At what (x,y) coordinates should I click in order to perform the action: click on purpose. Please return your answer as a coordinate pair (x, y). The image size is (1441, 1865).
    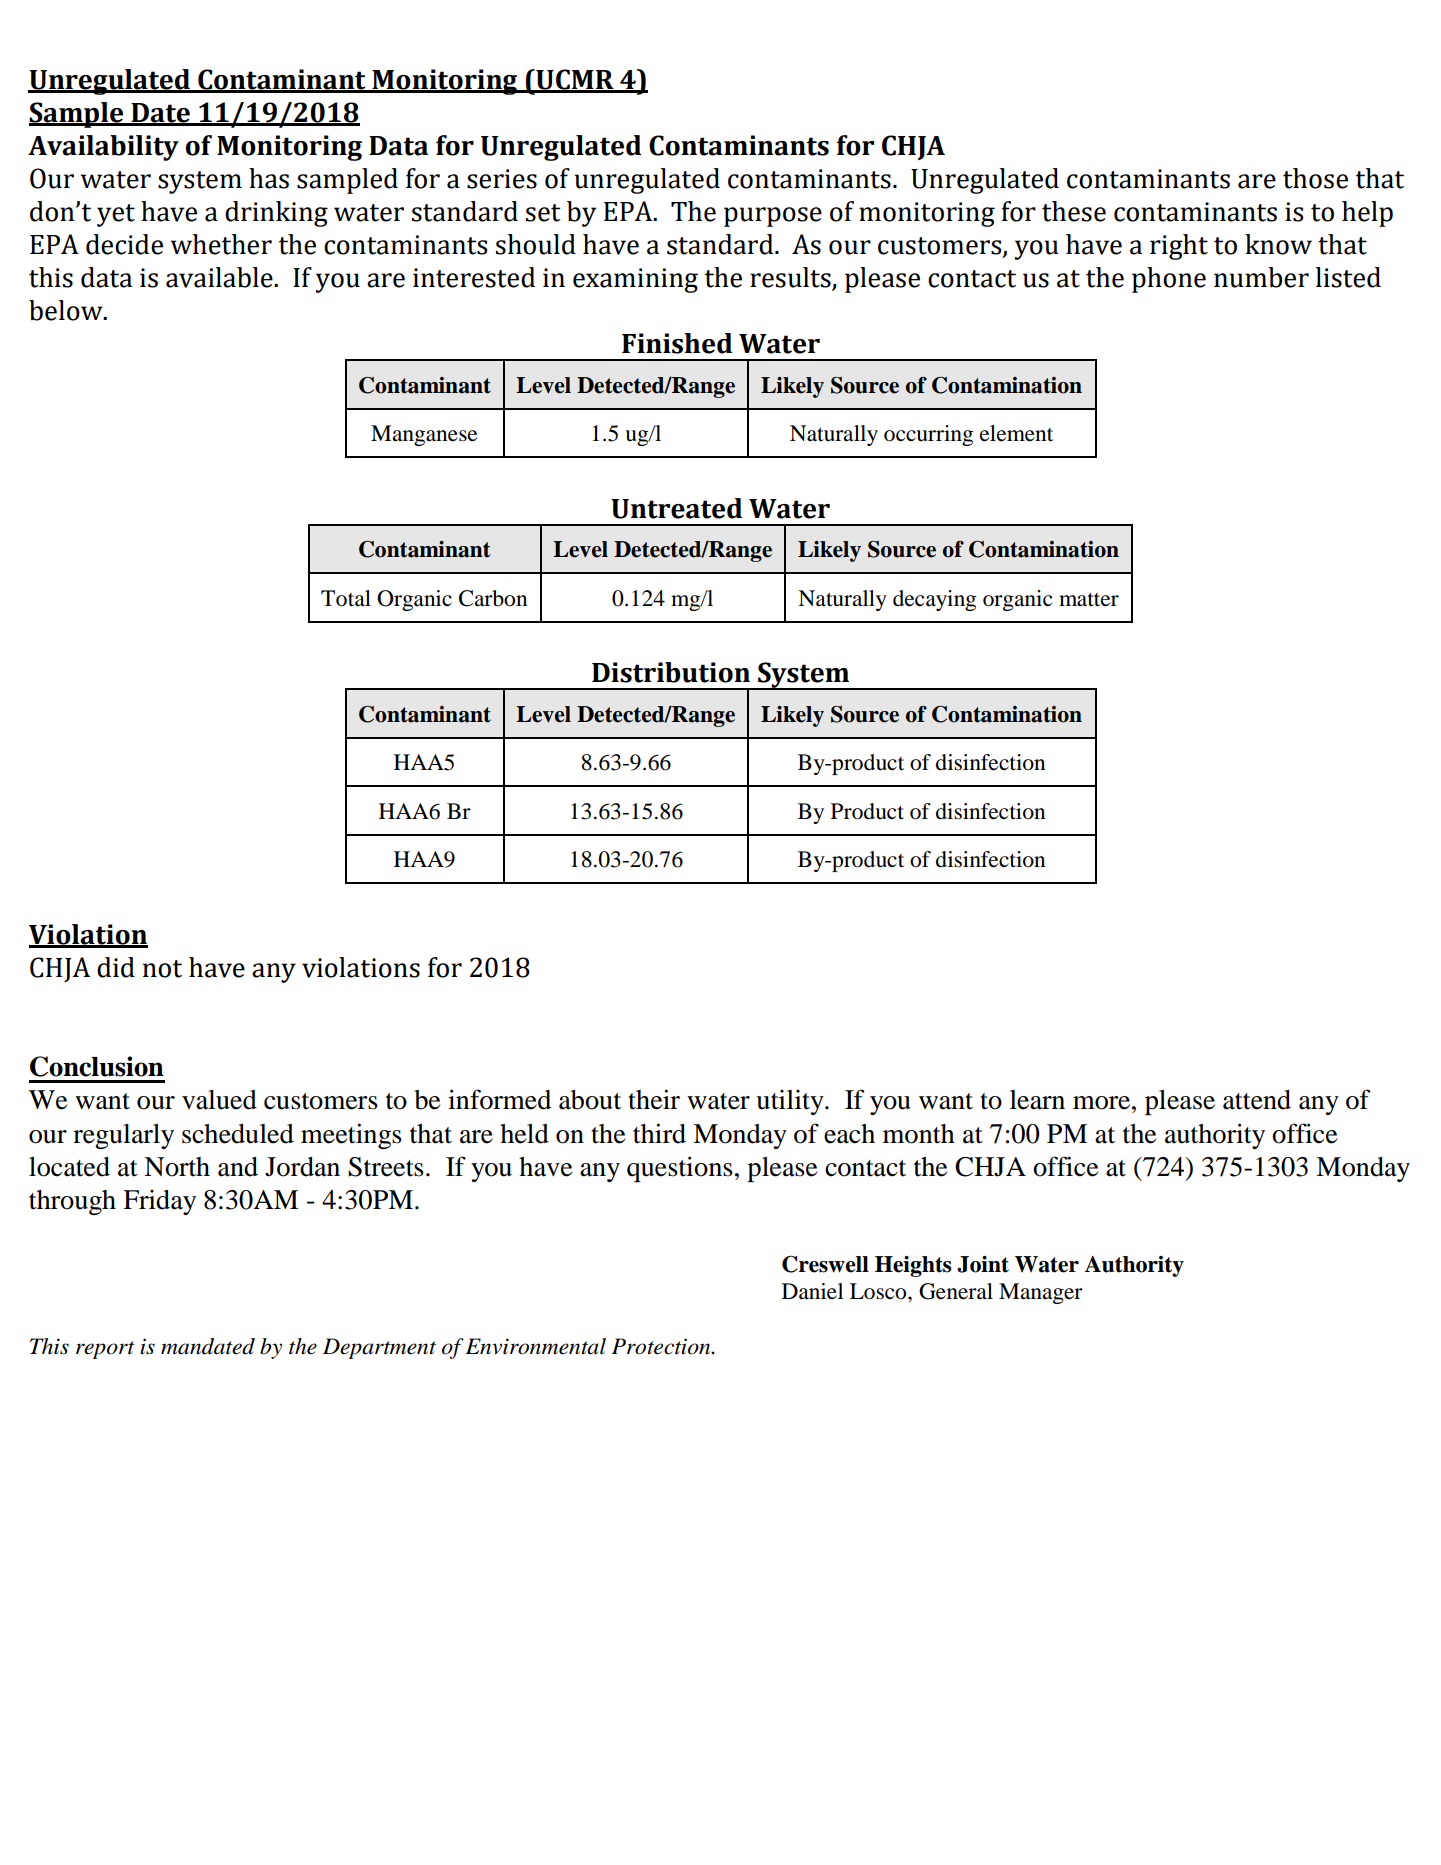
    Looking at the image, I should click on (773, 217).
